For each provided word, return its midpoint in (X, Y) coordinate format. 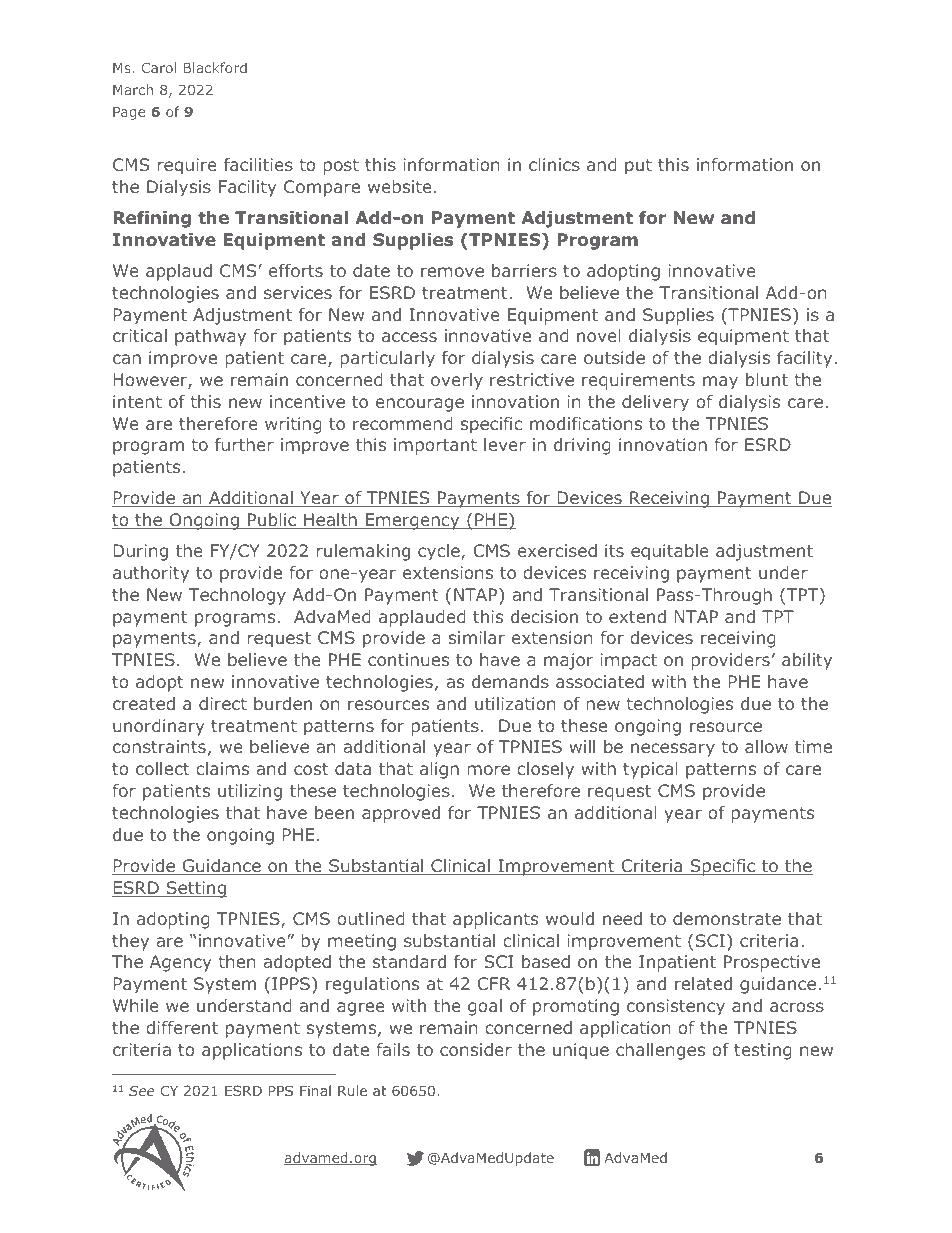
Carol (158, 67)
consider (476, 1049)
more (489, 770)
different (182, 1027)
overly (457, 381)
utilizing (250, 792)
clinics (554, 164)
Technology (237, 596)
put (638, 167)
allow (766, 746)
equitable (670, 552)
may (720, 383)
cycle (440, 552)
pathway (210, 337)
